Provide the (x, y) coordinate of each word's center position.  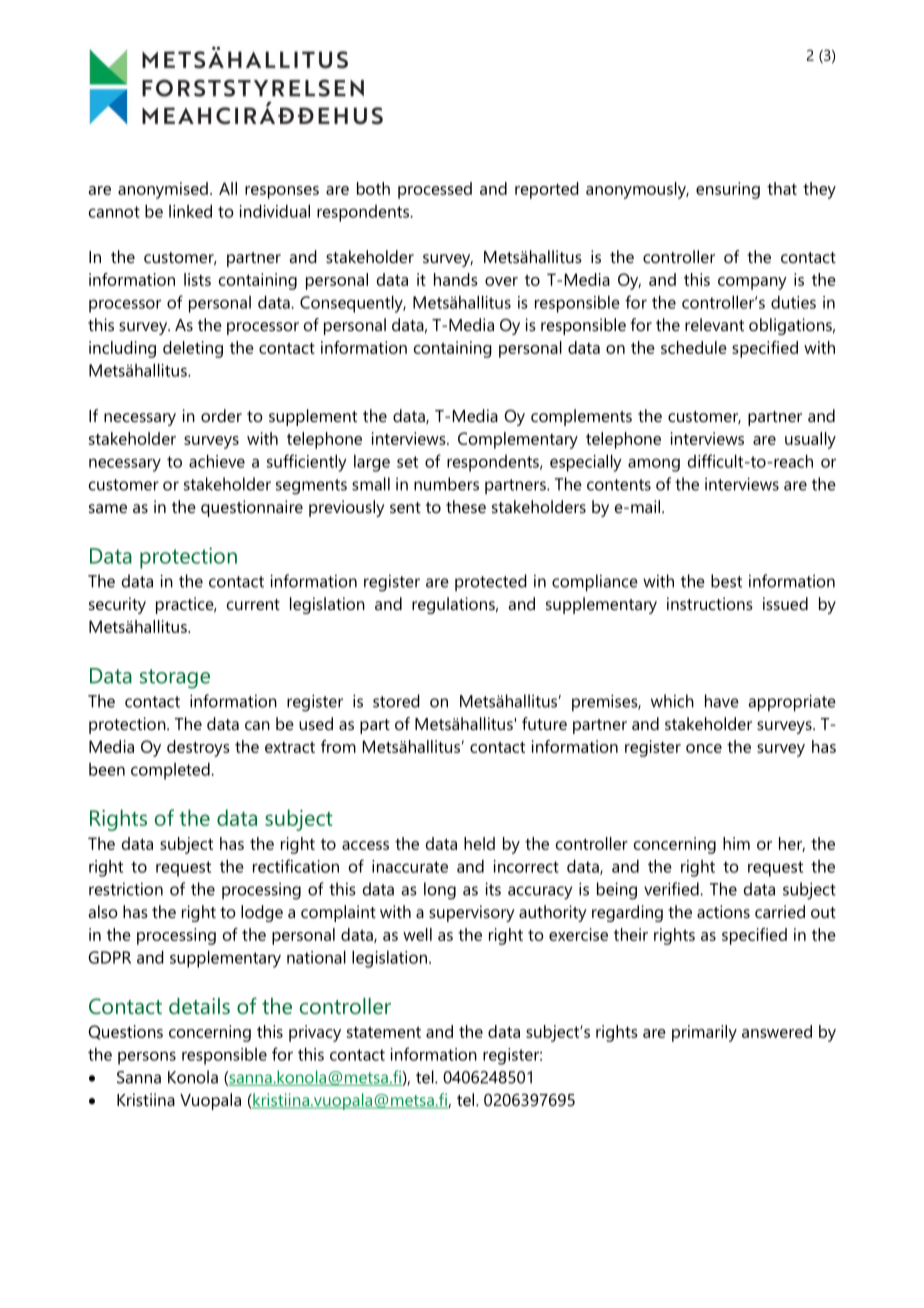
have (722, 701)
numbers (446, 484)
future (544, 723)
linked (190, 211)
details (199, 1006)
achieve (217, 461)
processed (435, 190)
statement (384, 1032)
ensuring (728, 190)
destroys (198, 748)
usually (810, 440)
